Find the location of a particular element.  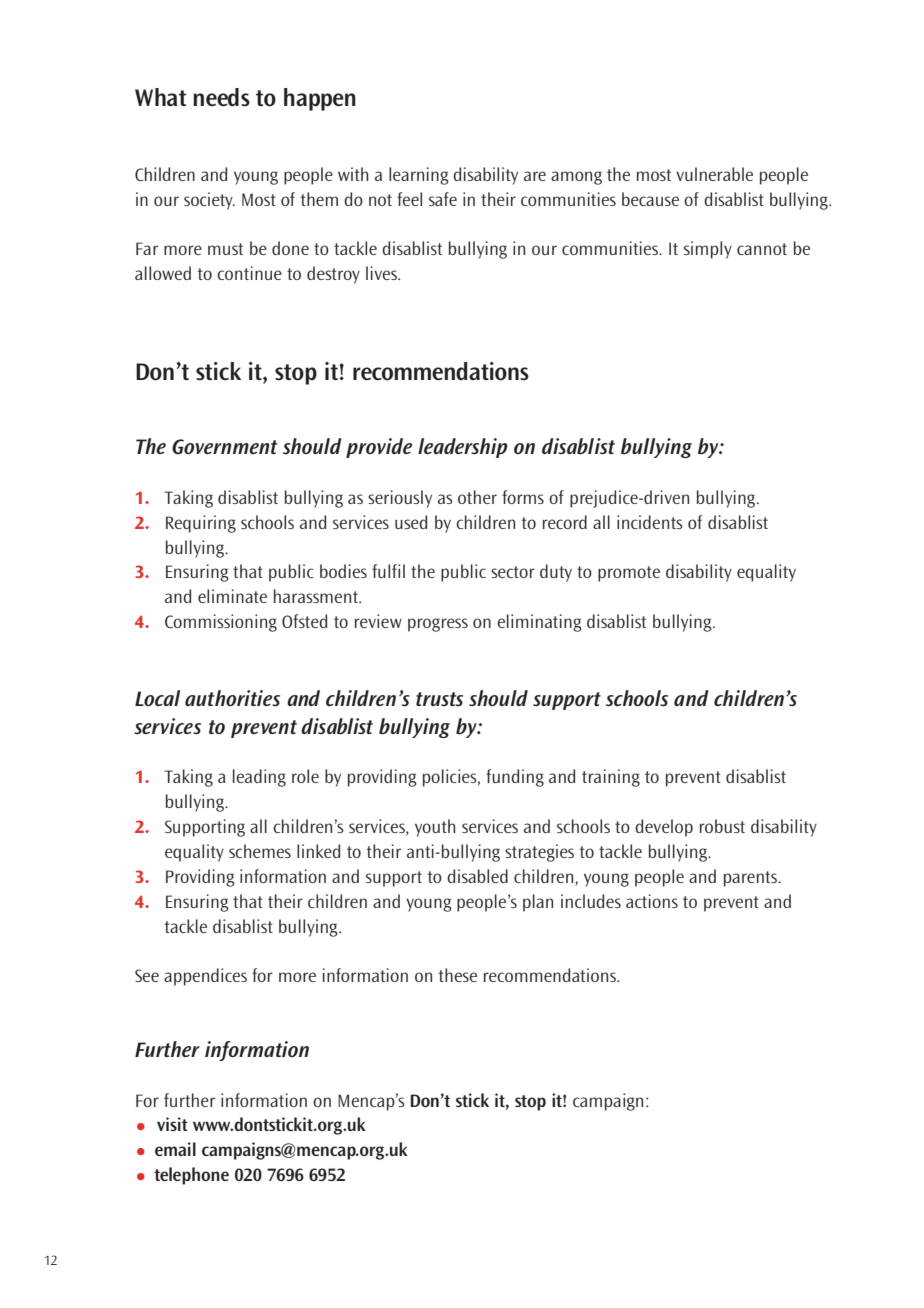

Government is located at coordinates (224, 446).
